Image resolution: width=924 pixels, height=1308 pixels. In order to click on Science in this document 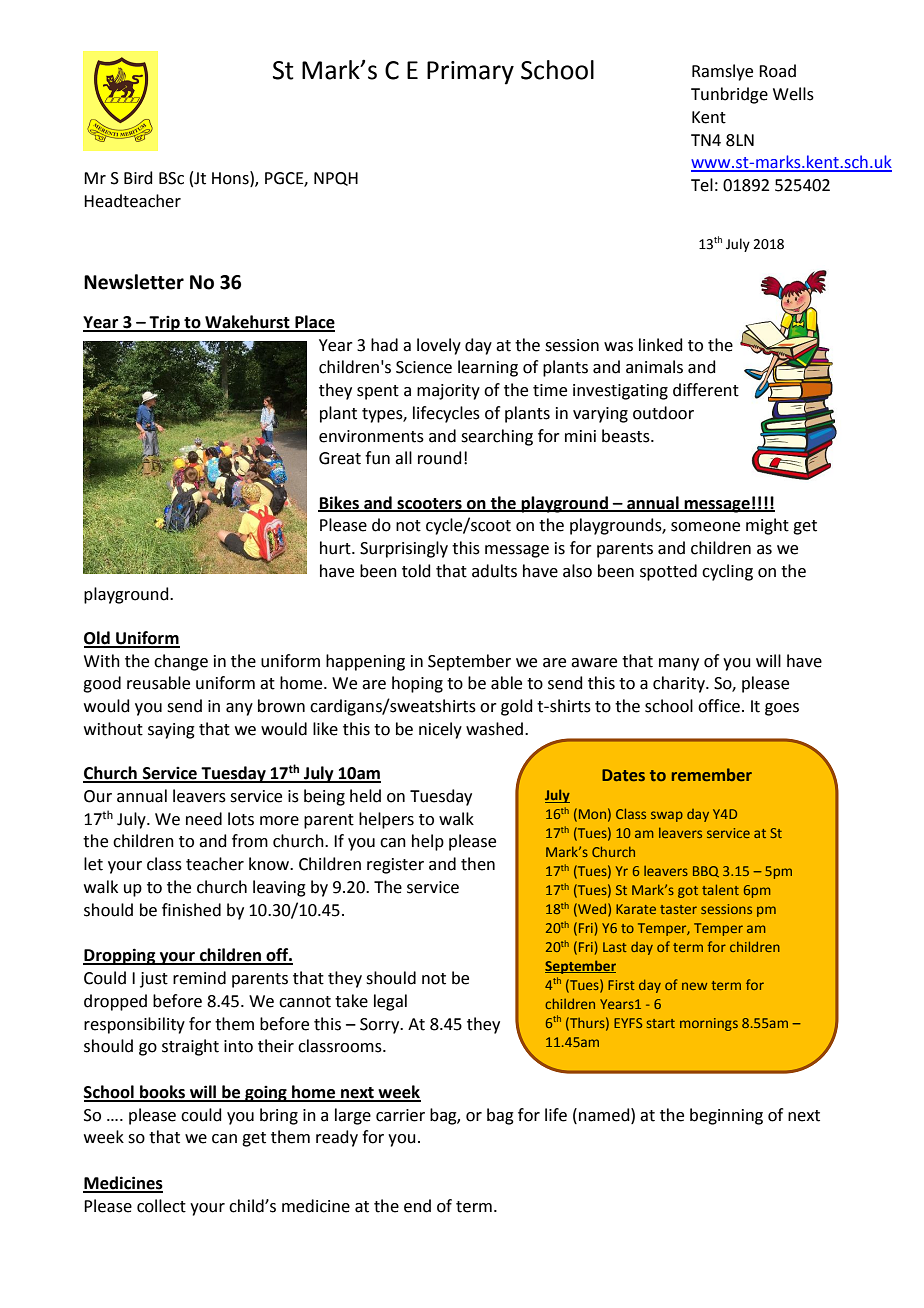, I will do `click(424, 367)`.
